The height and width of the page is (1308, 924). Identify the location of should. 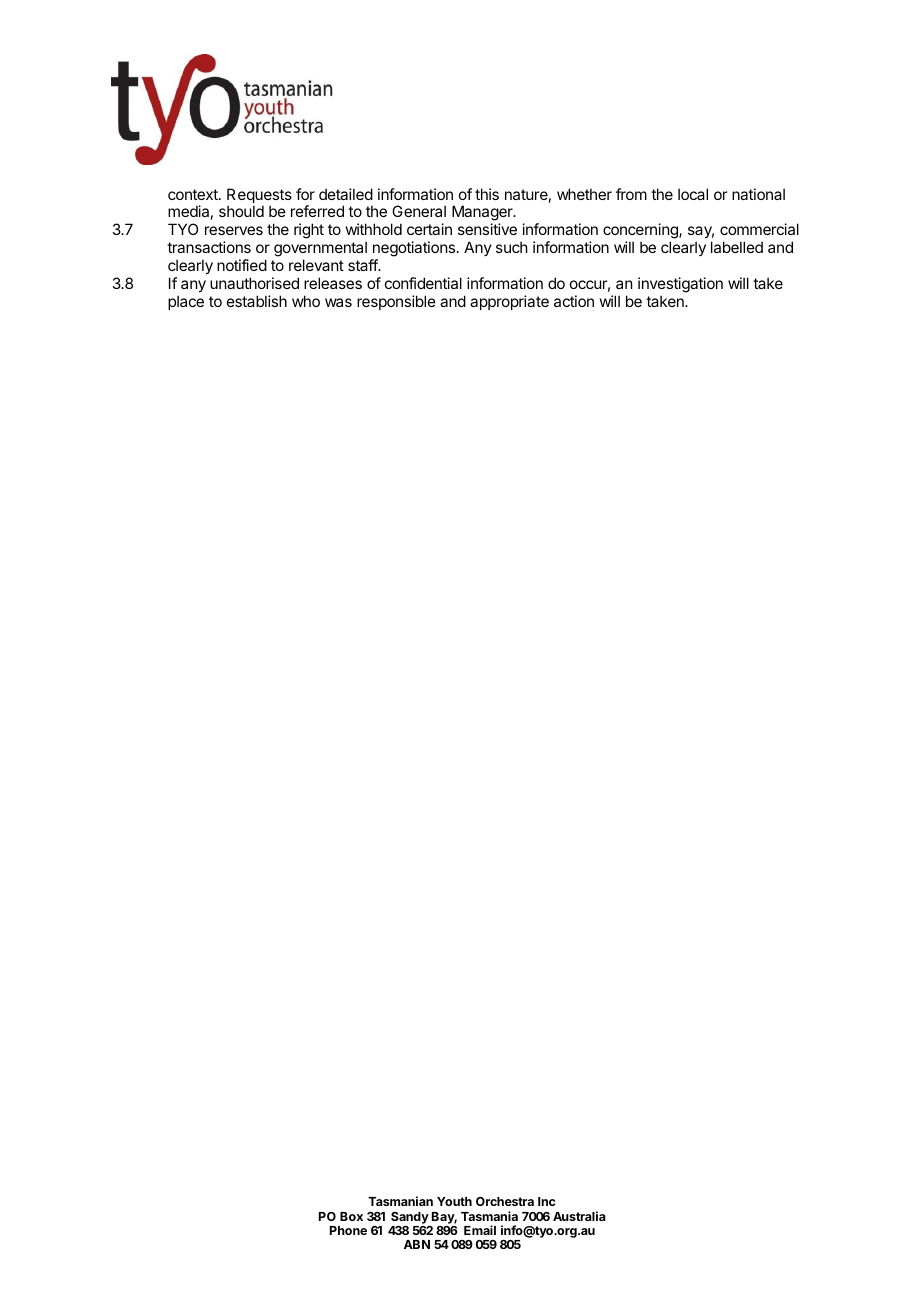
(241, 211).
